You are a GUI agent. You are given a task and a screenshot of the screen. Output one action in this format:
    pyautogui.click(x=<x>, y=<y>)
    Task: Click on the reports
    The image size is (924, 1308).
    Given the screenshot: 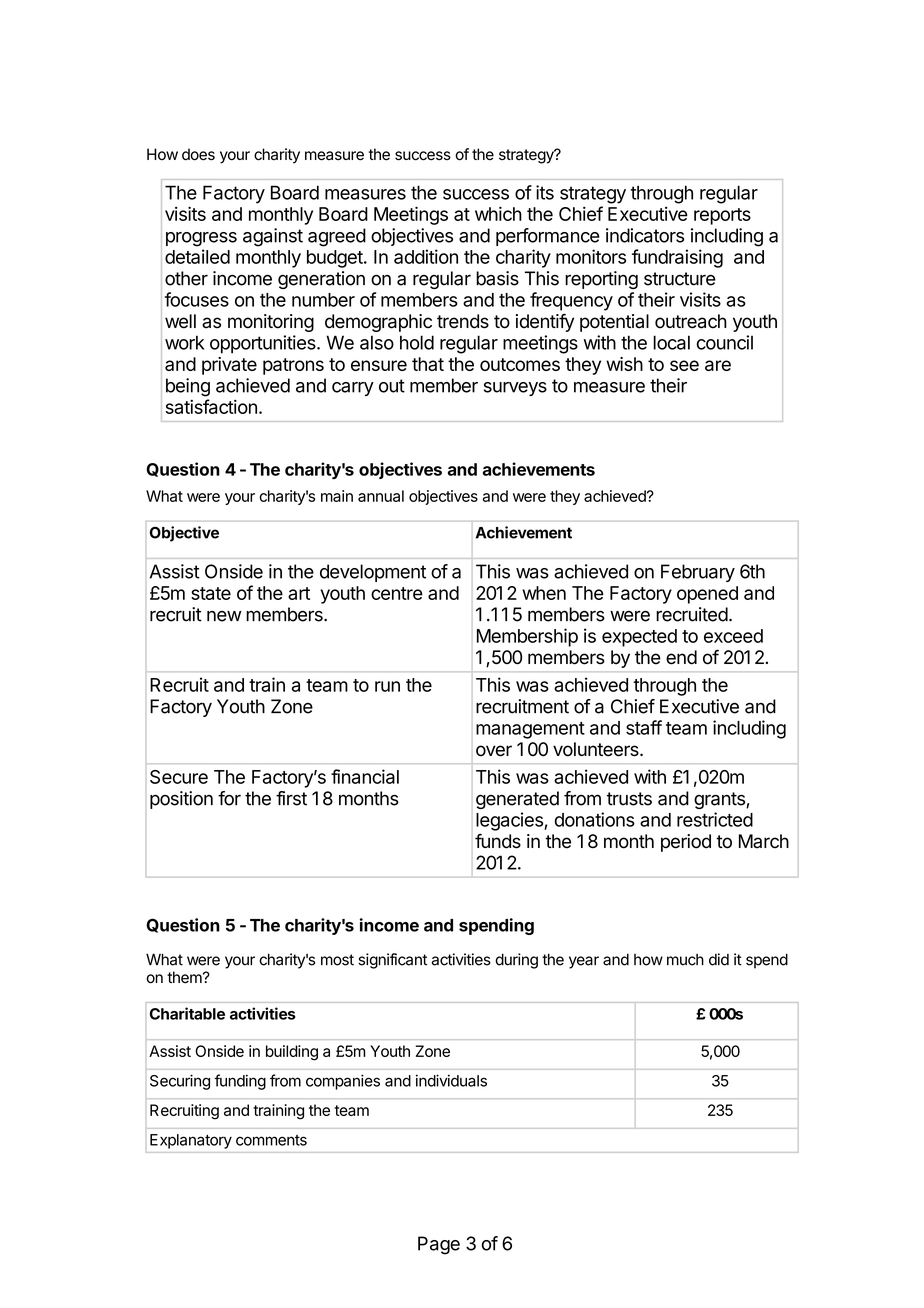 What is the action you would take?
    pyautogui.click(x=722, y=216)
